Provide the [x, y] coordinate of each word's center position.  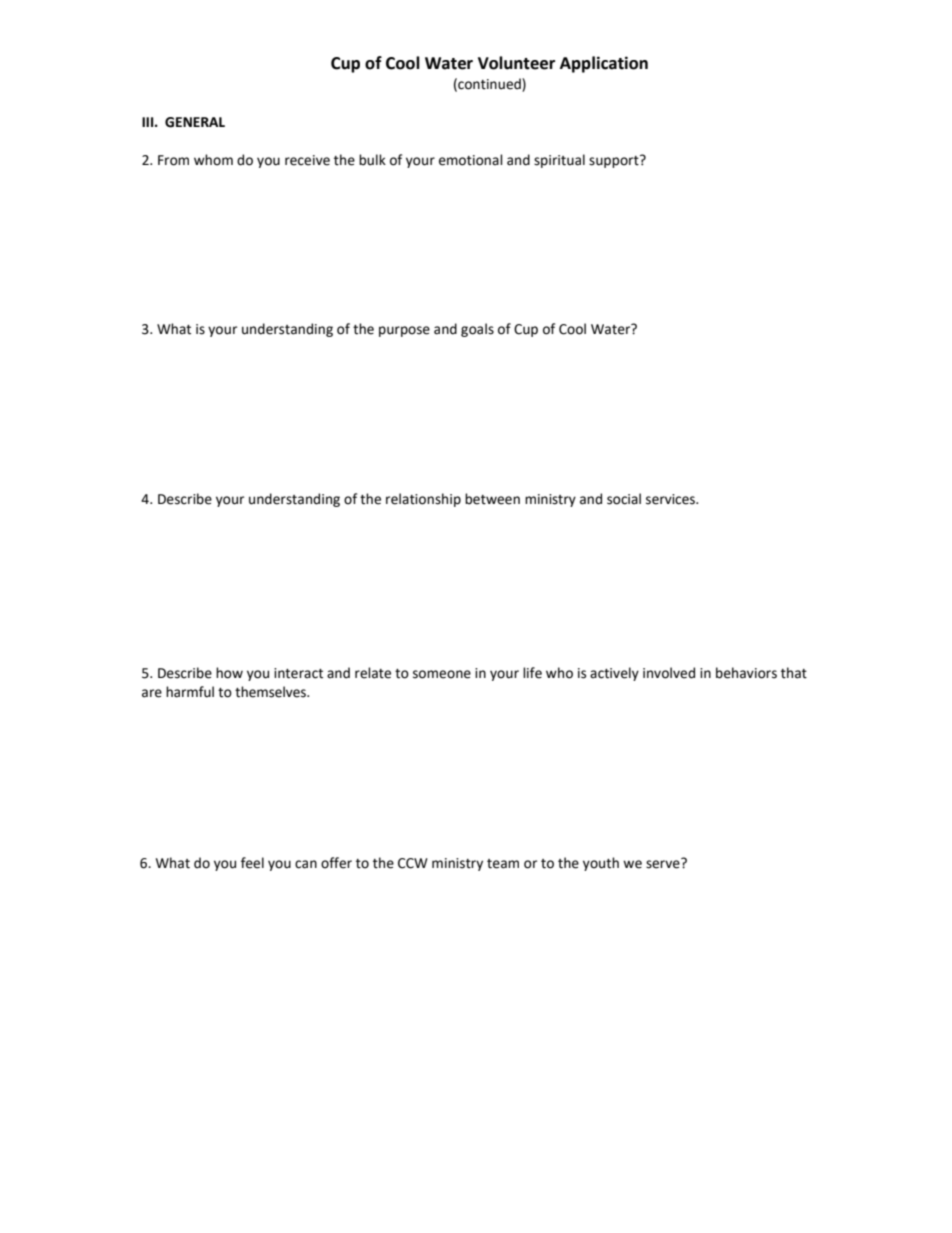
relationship [423, 500]
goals [477, 330]
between [492, 499]
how [229, 673]
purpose [404, 331]
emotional [471, 160]
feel [252, 863]
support [615, 161]
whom [213, 160]
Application [604, 64]
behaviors [746, 673]
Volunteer [516, 63]
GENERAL [195, 122]
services [671, 499]
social [624, 499]
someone [442, 674]
